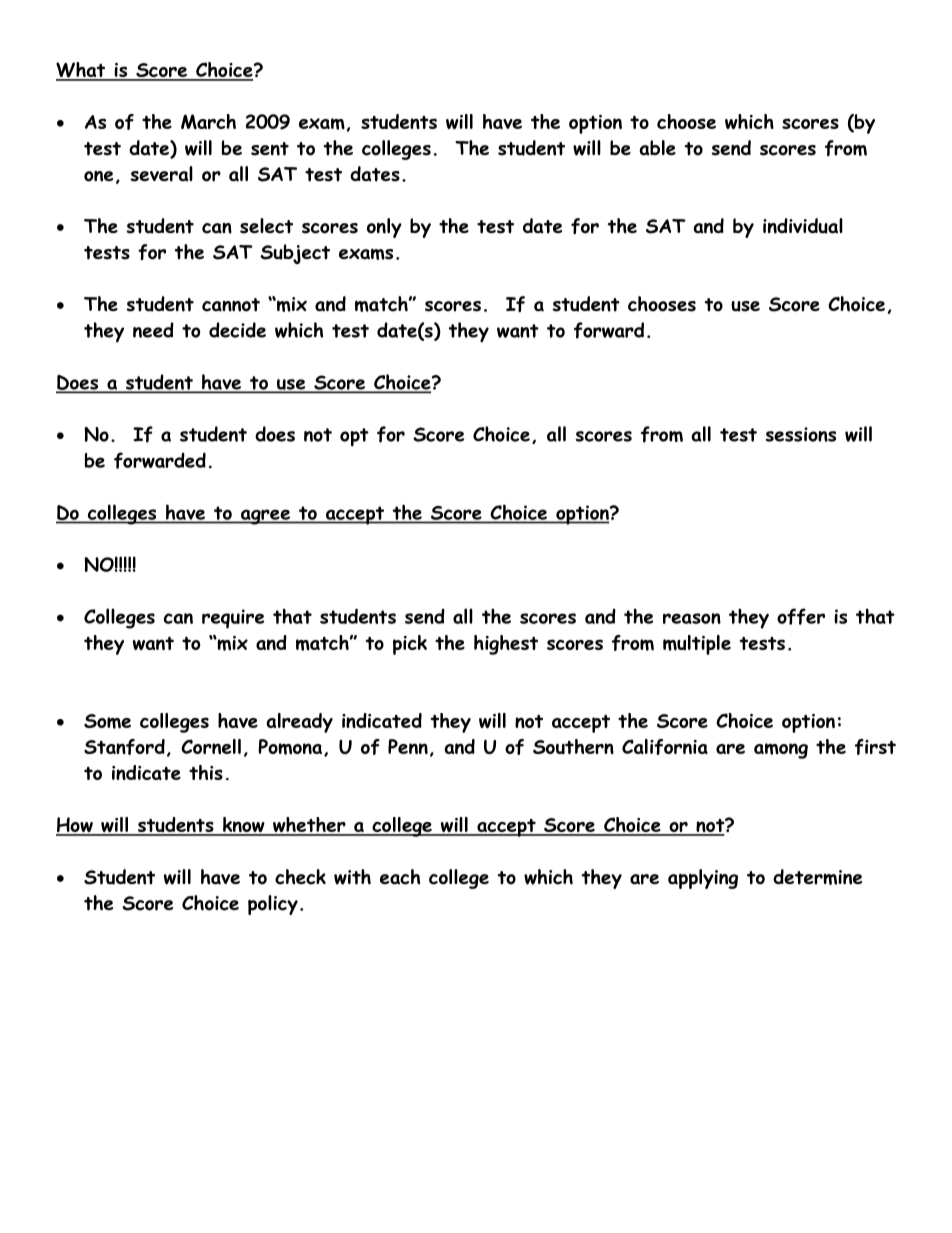 Image resolution: width=952 pixels, height=1233 pixels. I want to click on sessions, so click(800, 434).
